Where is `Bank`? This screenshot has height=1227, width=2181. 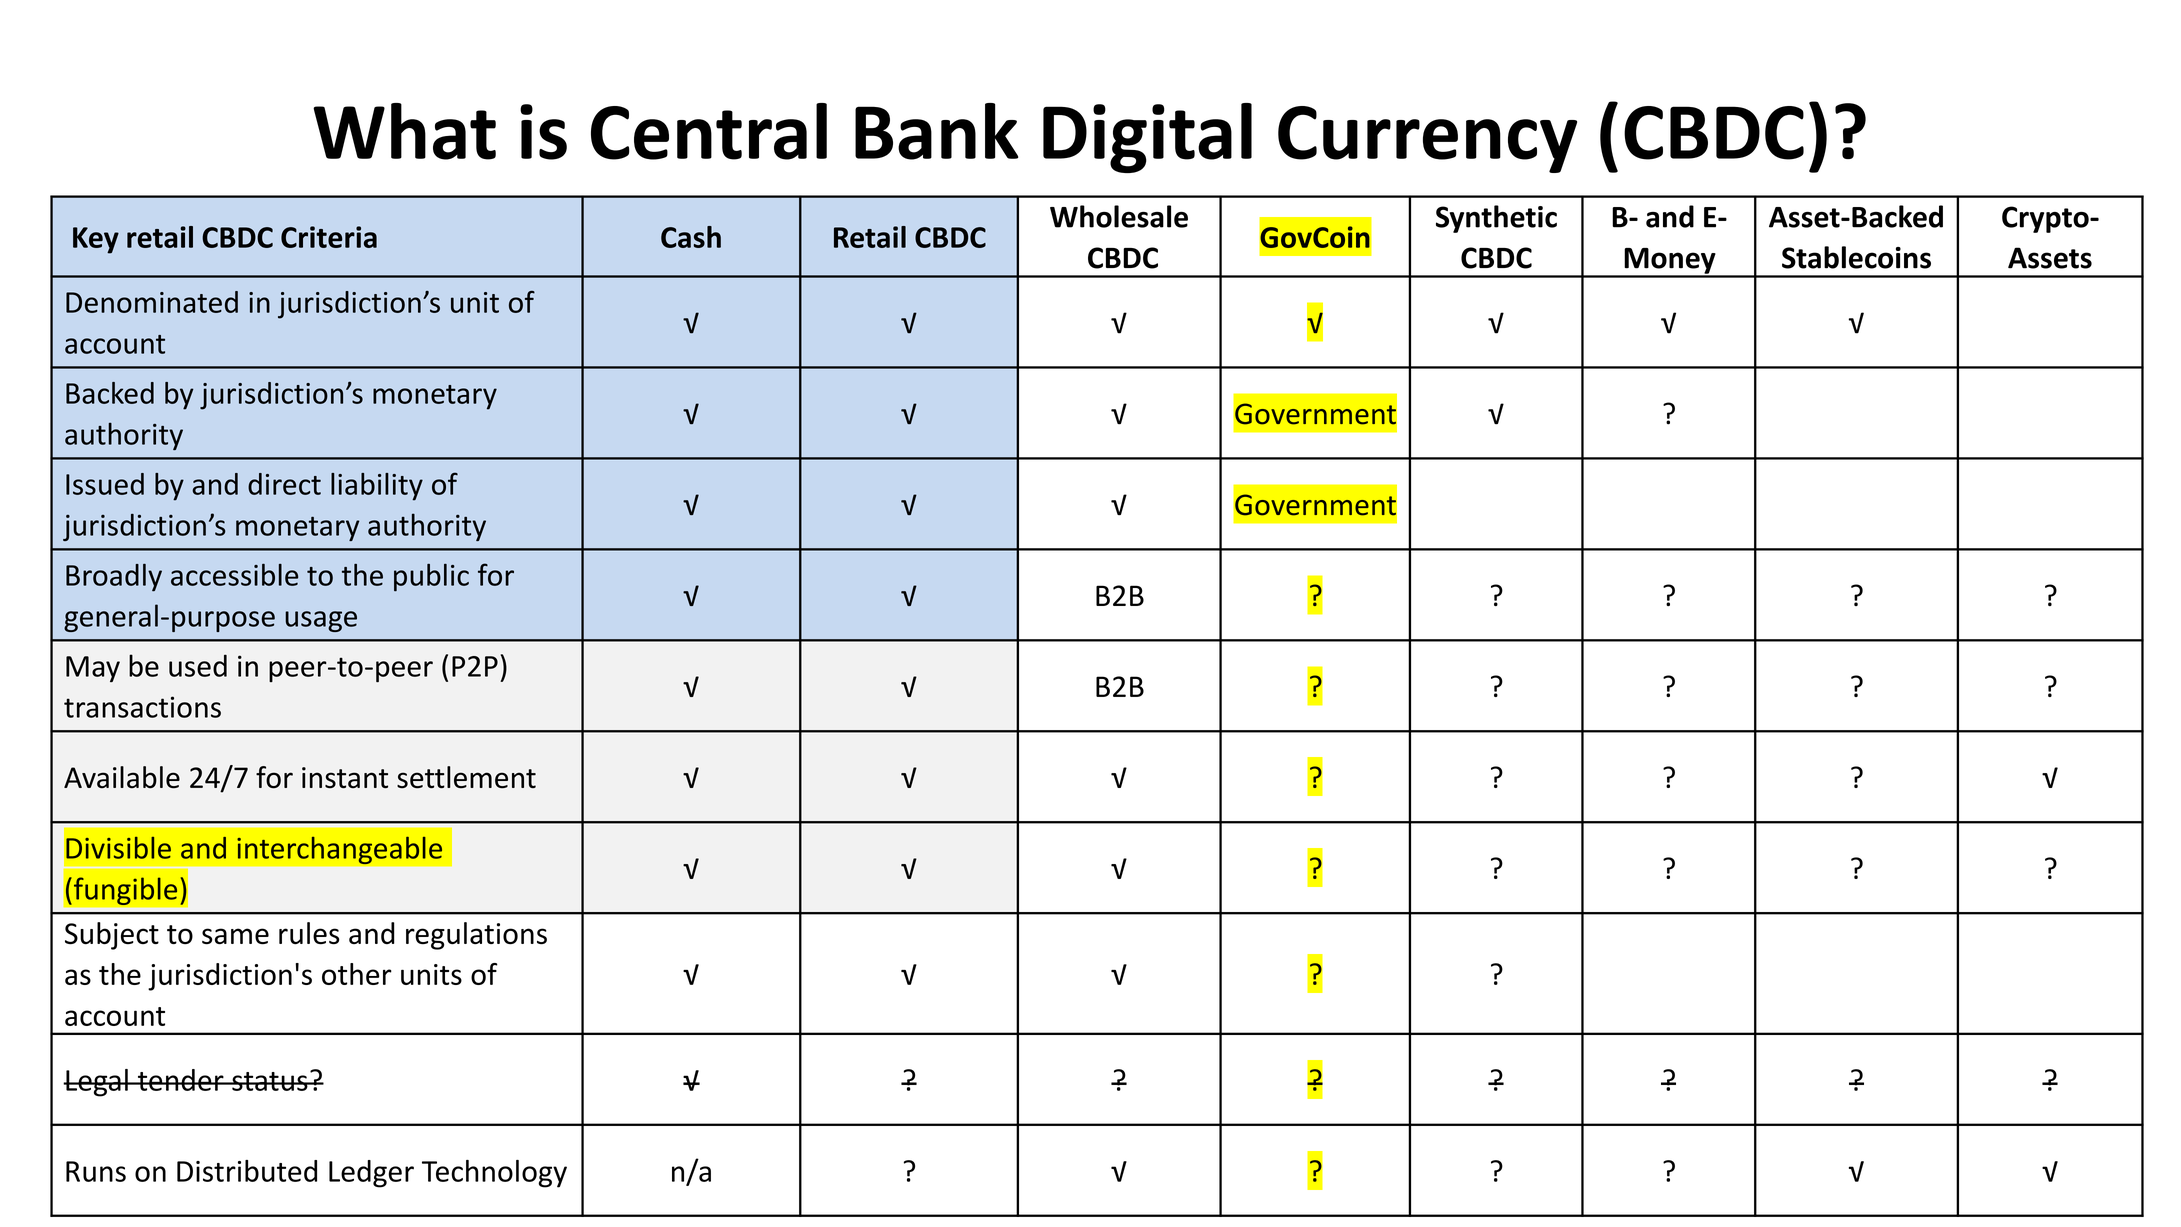 Bank is located at coordinates (936, 131).
